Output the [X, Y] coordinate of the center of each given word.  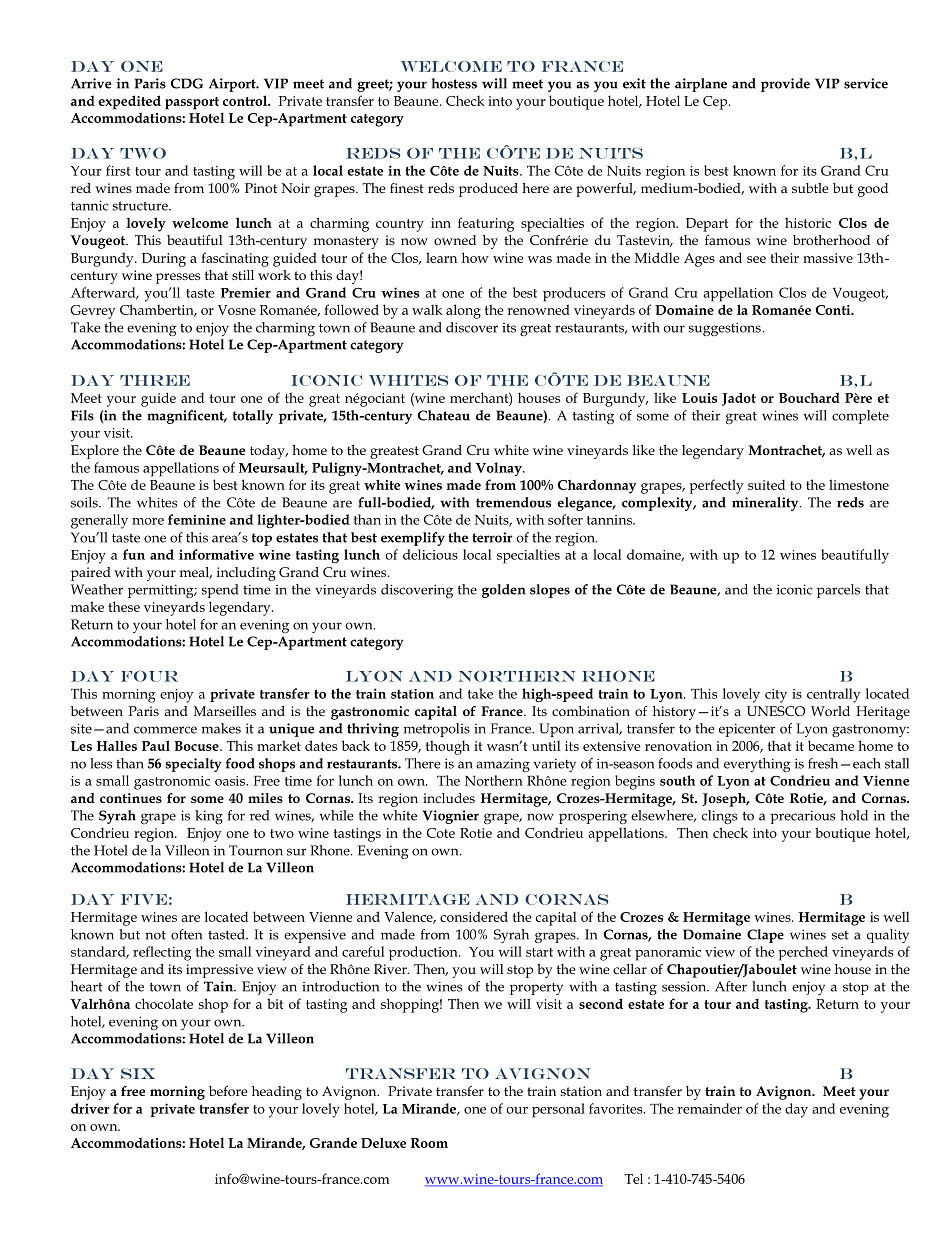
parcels [838, 591]
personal [558, 1110]
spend [220, 591]
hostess [454, 83]
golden [503, 591]
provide [785, 85]
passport [192, 103]
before [228, 1091]
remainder [709, 1108]
